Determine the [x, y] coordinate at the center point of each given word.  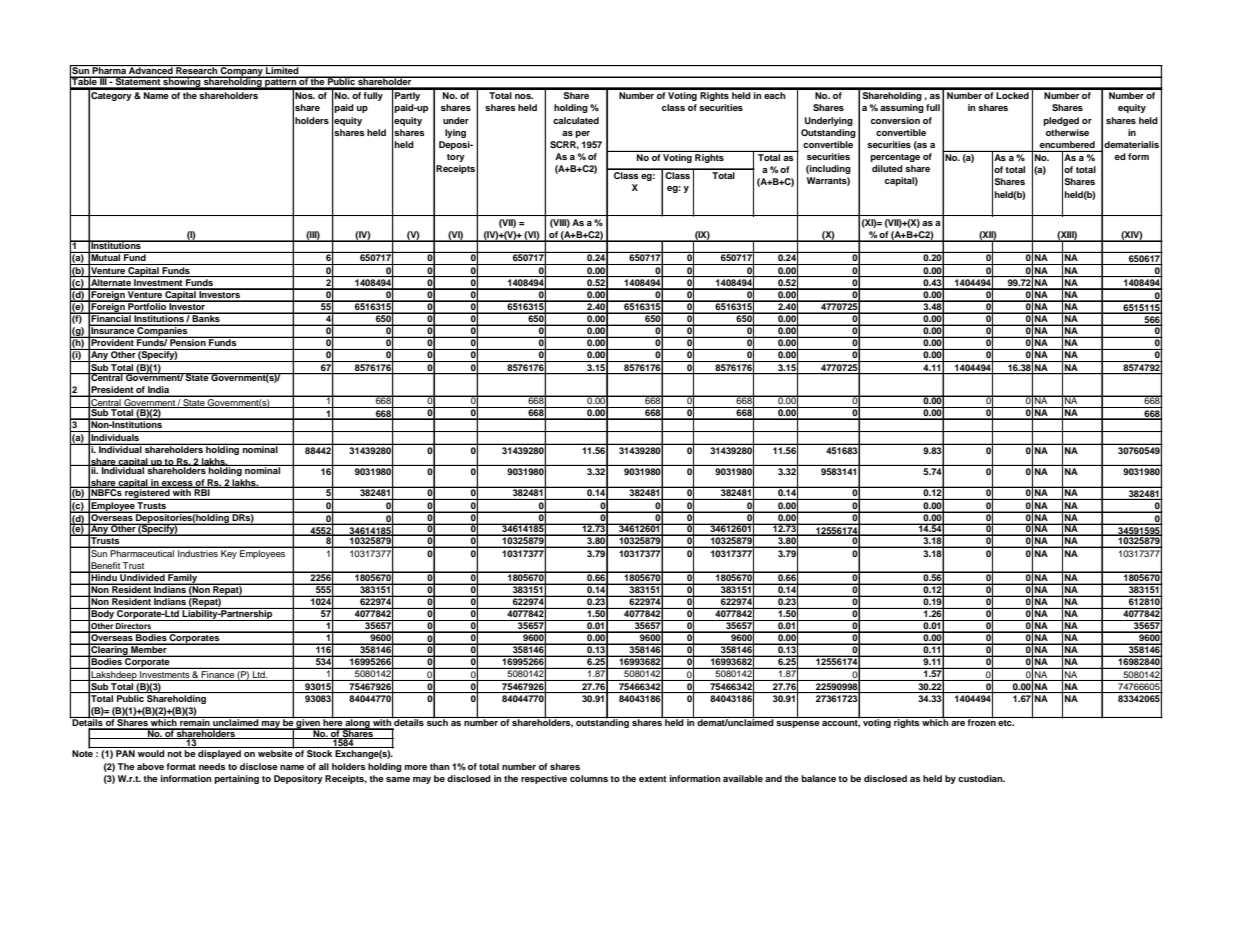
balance [818, 778]
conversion [895, 120]
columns [589, 778]
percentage [895, 158]
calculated [576, 120]
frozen [982, 721]
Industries [198, 553]
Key [229, 554]
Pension [188, 341]
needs [212, 766]
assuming [902, 108]
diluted [887, 168]
